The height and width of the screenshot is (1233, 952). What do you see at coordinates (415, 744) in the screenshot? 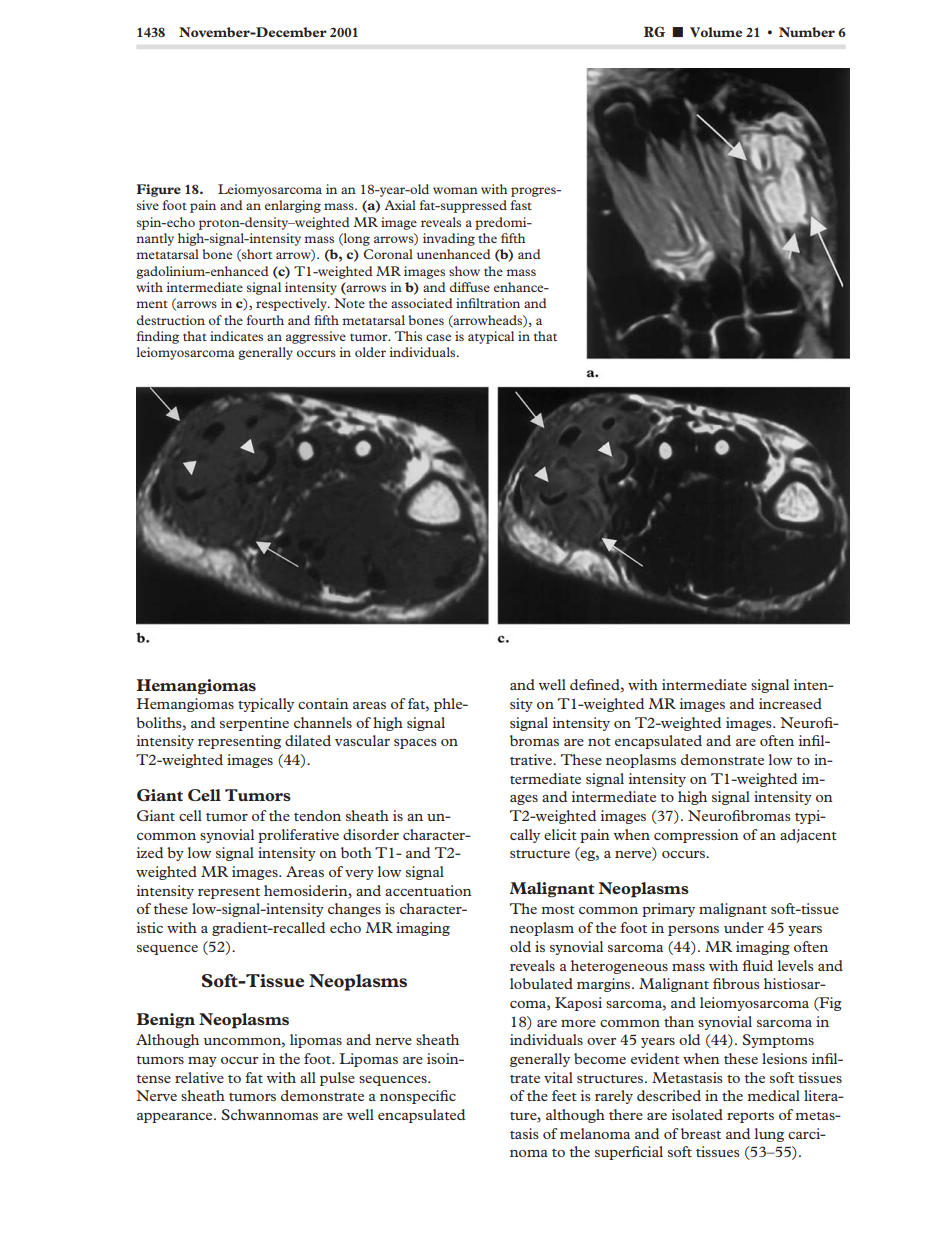
I see `spaces` at bounding box center [415, 744].
